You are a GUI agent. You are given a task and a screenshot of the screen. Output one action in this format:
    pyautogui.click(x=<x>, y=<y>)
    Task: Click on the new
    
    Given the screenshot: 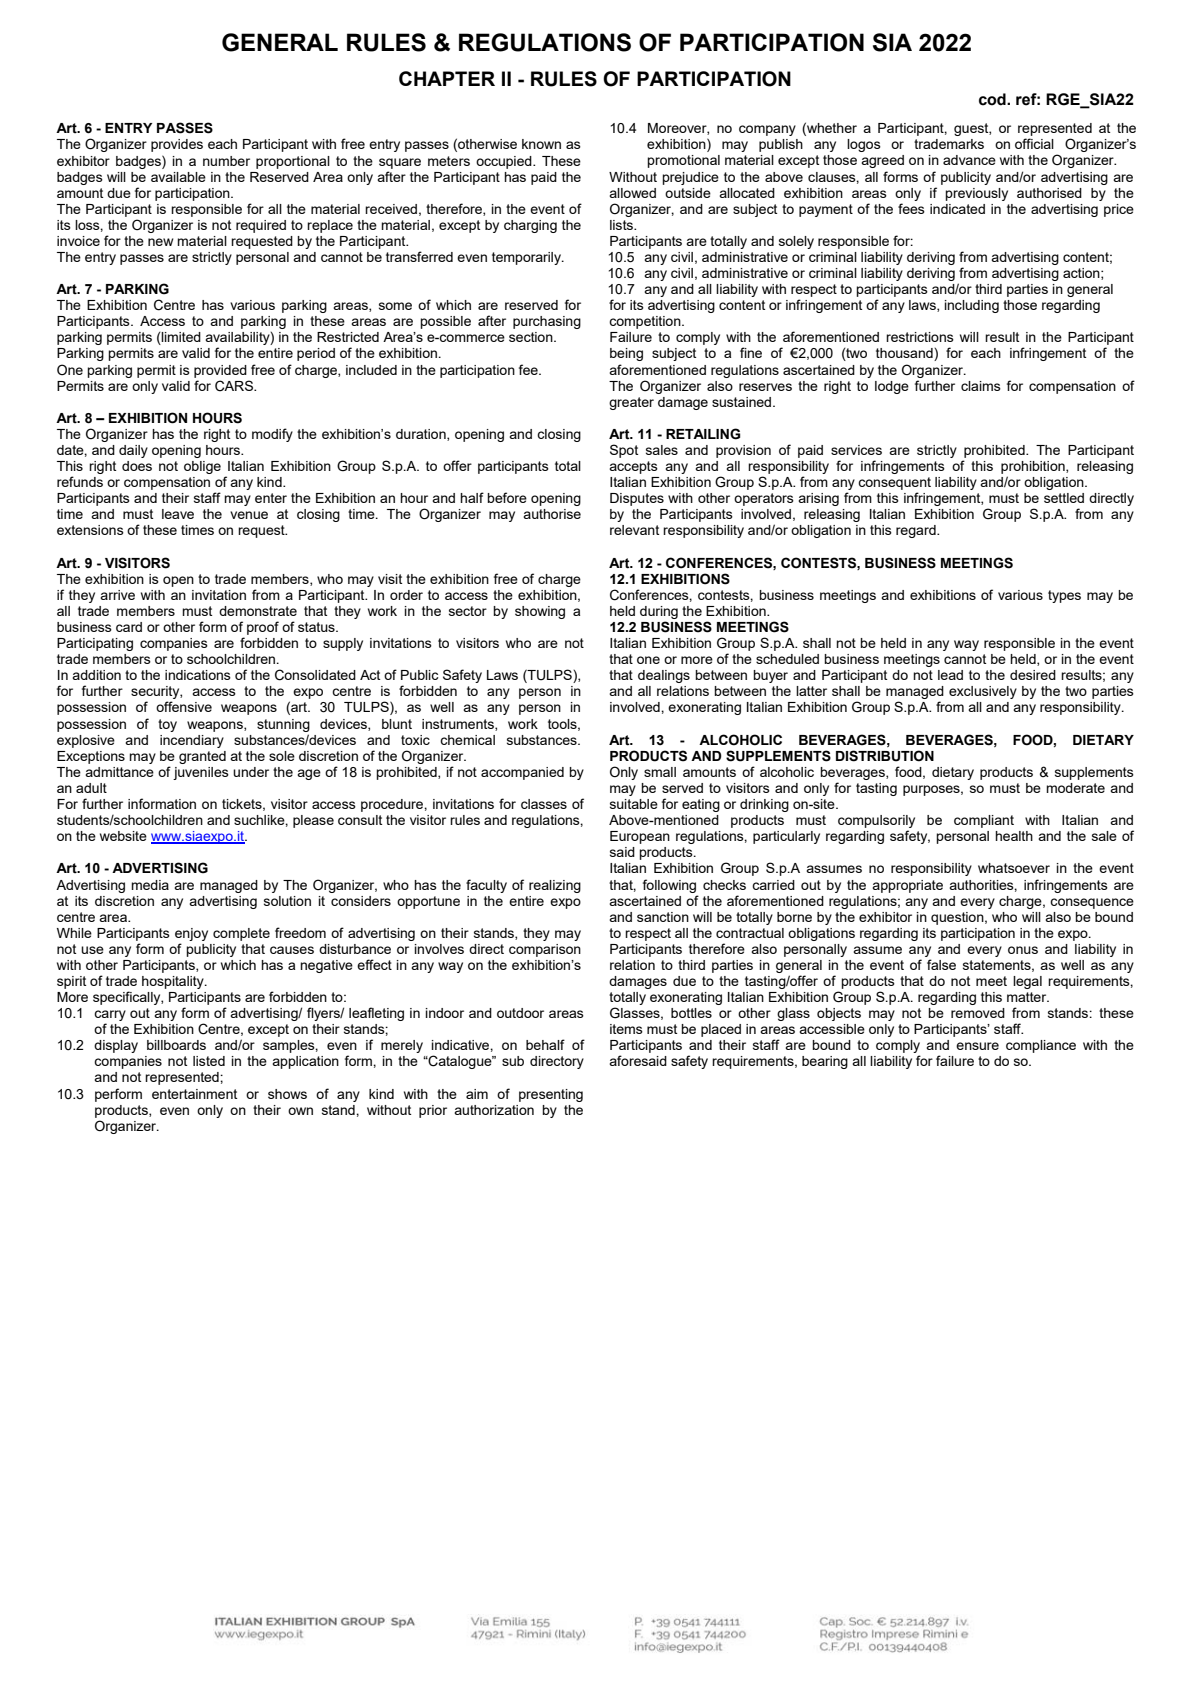 What is the action you would take?
    pyautogui.click(x=161, y=242)
